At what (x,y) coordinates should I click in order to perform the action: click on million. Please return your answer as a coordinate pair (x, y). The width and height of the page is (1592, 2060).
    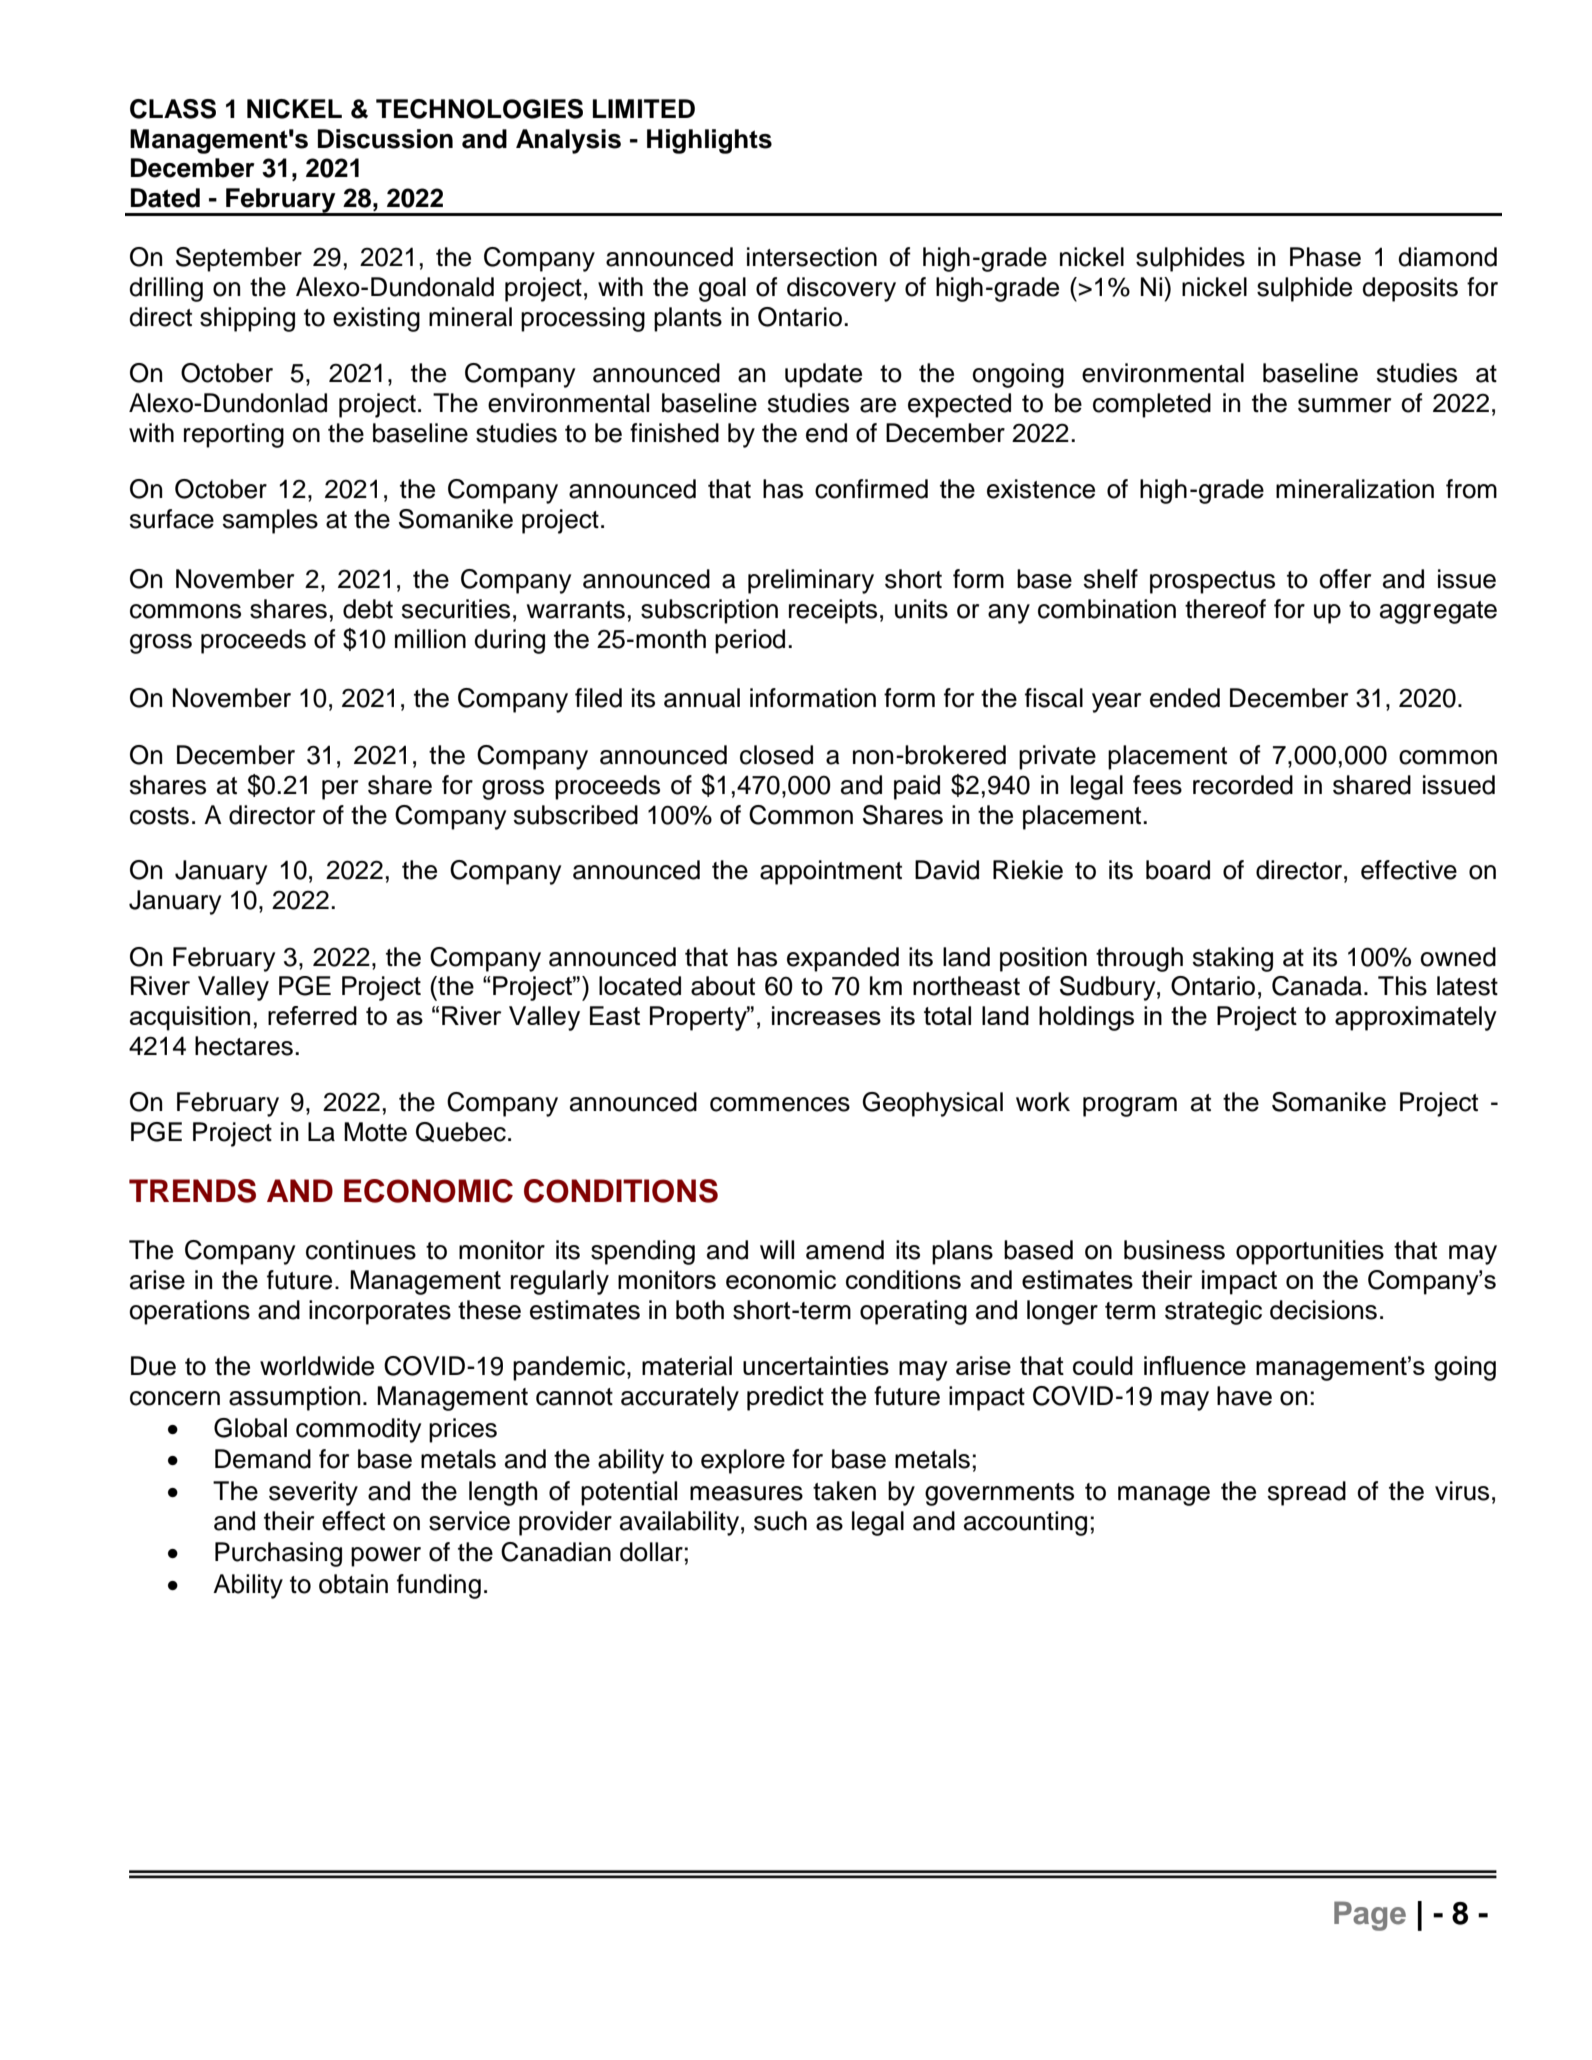
    Looking at the image, I should click on (430, 639).
